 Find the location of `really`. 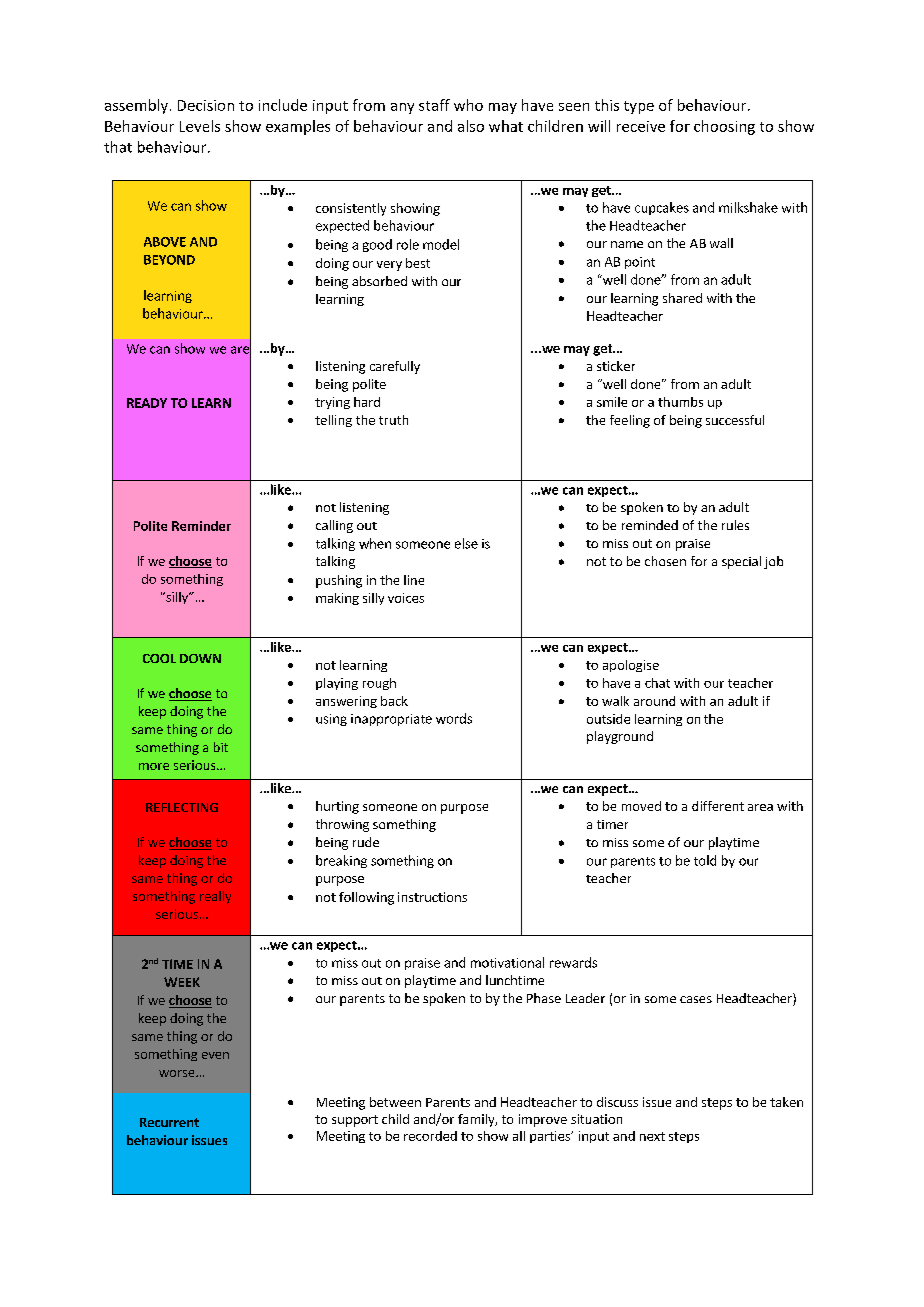

really is located at coordinates (215, 897).
